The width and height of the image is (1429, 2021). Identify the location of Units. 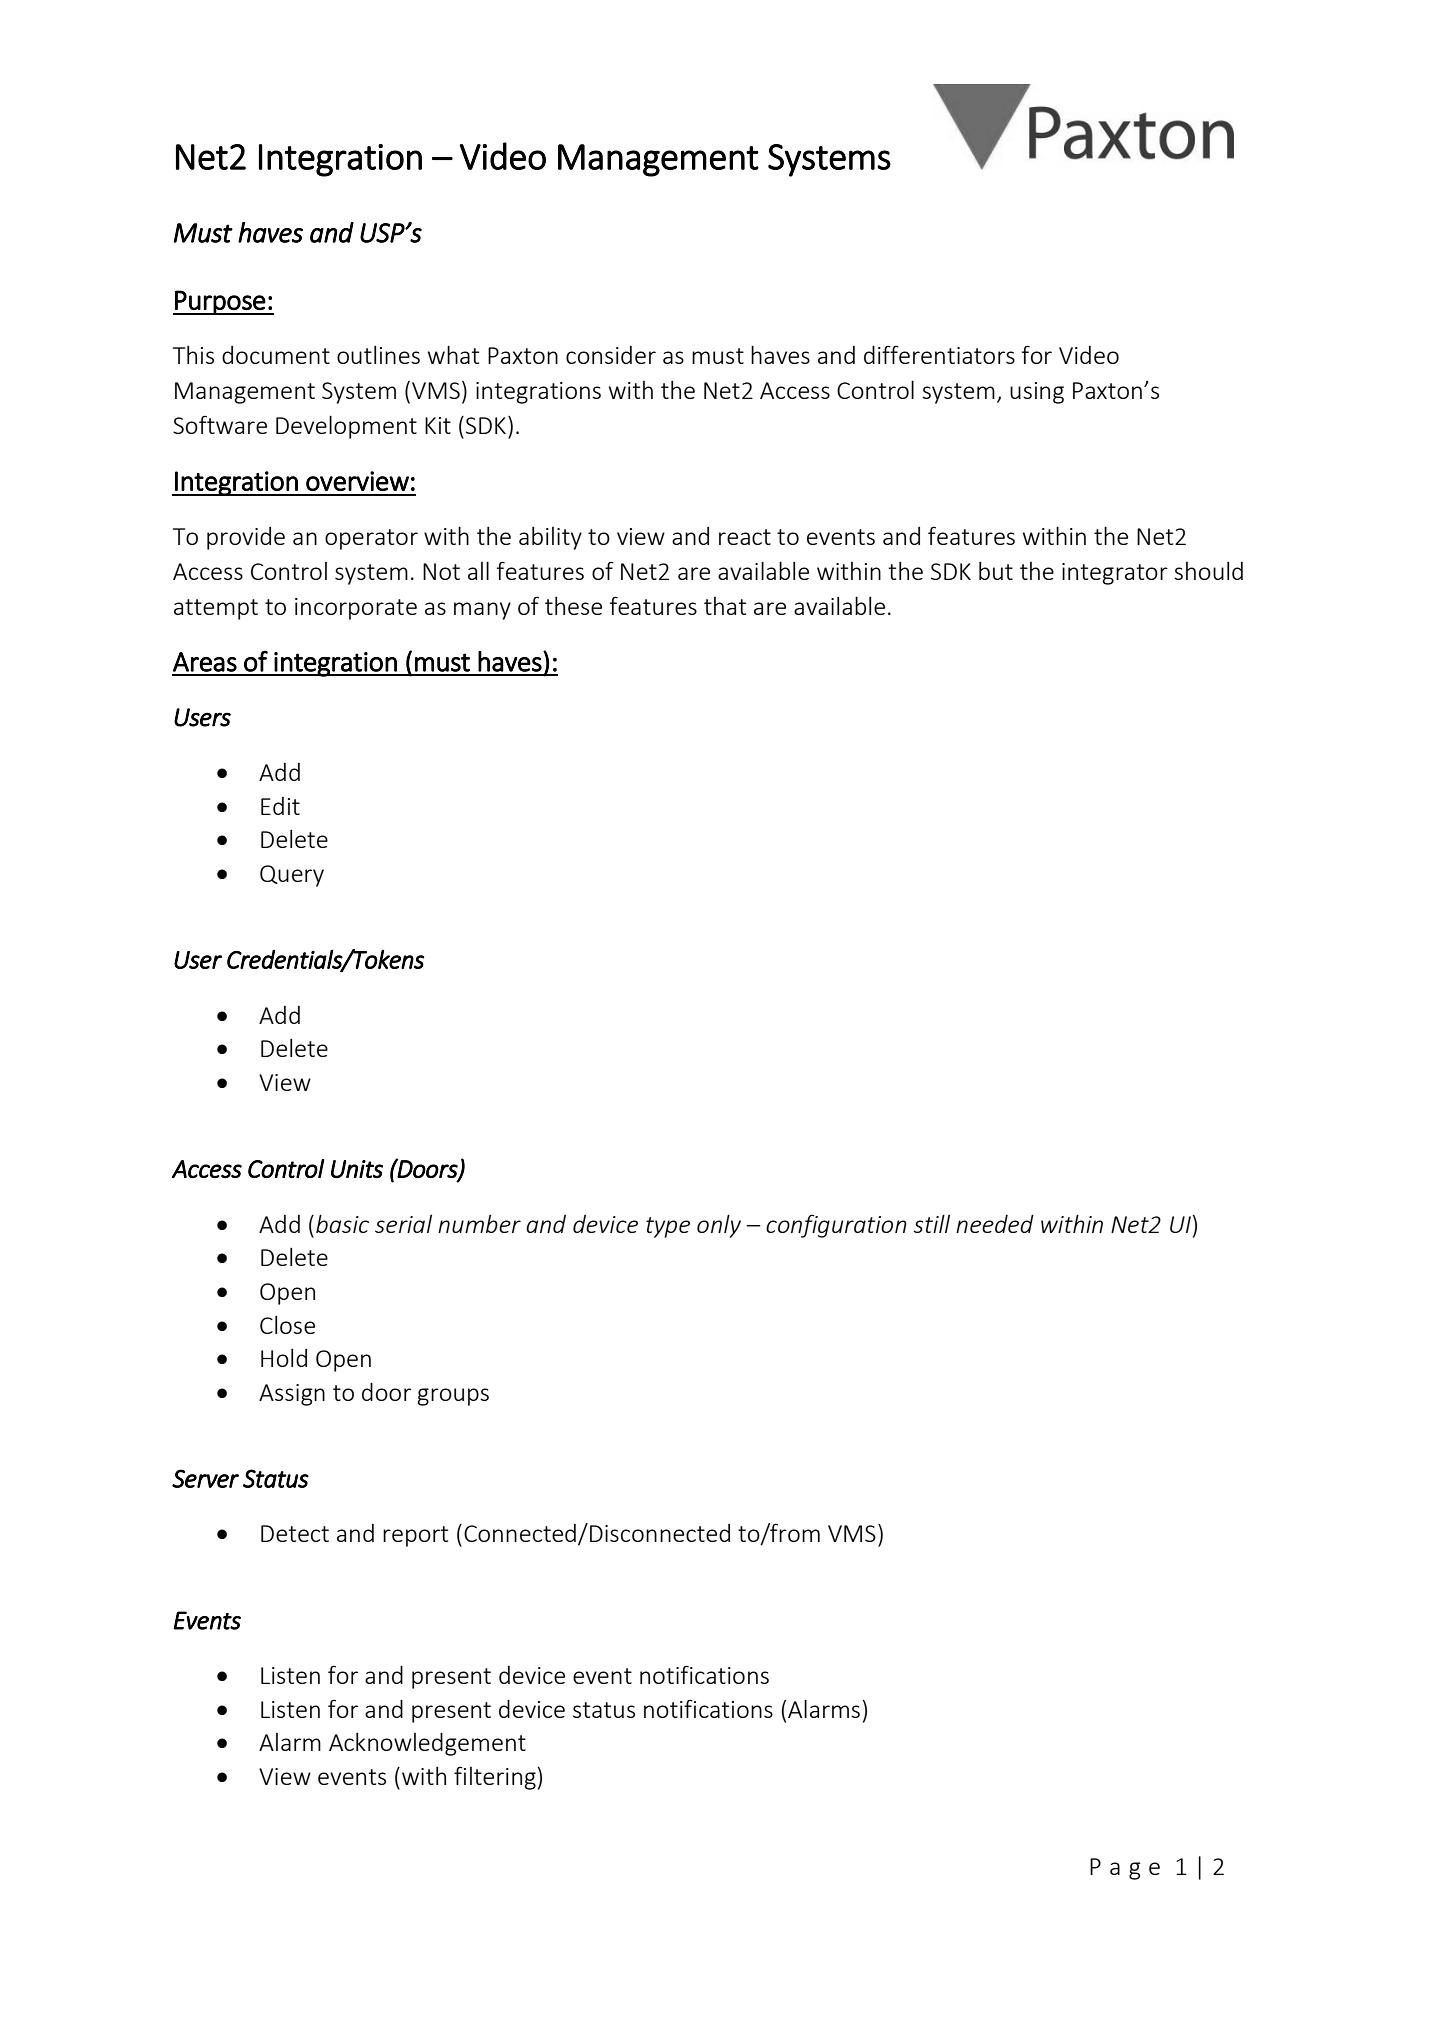
(357, 1169).
